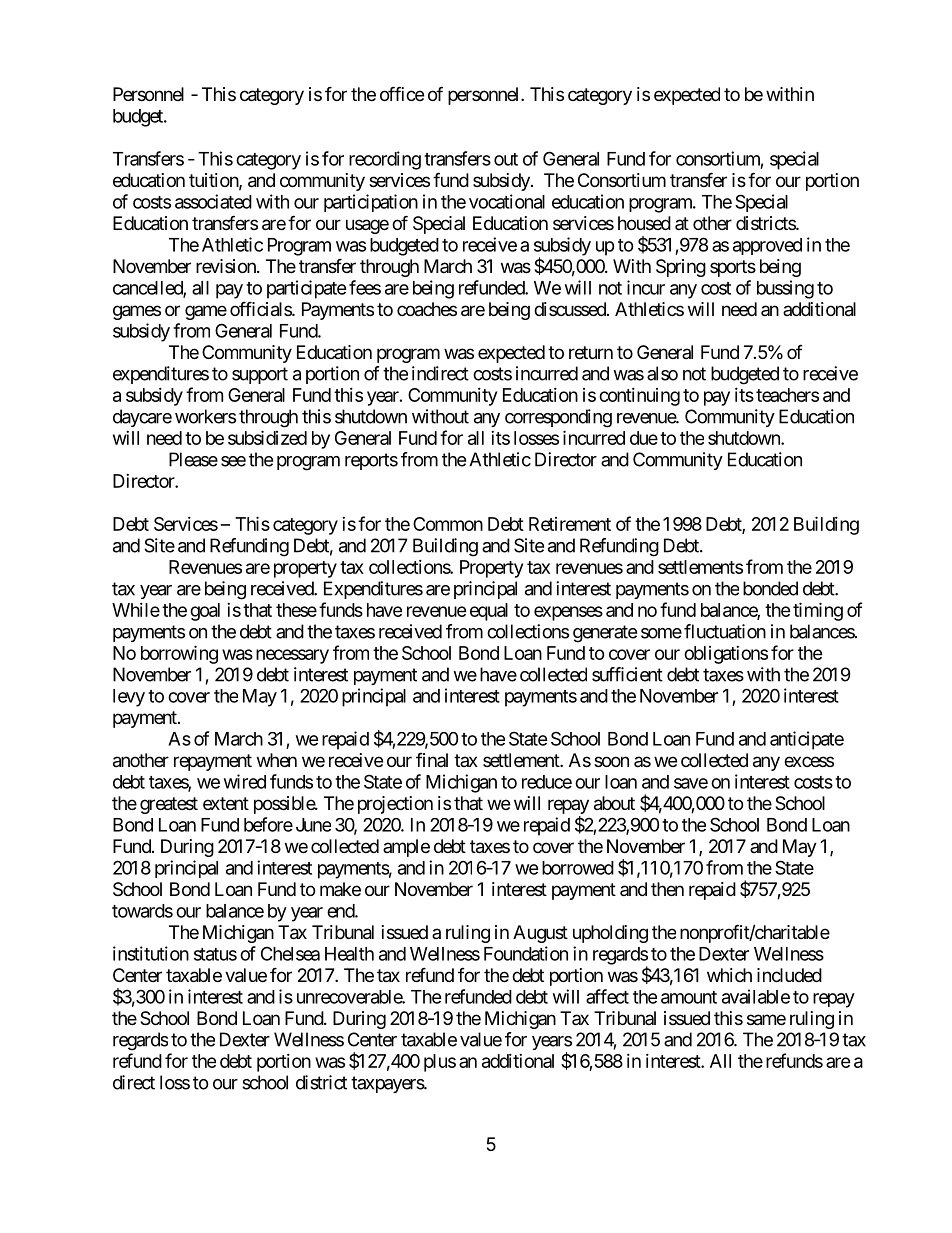 The image size is (952, 1233). I want to click on bussing, so click(785, 289).
